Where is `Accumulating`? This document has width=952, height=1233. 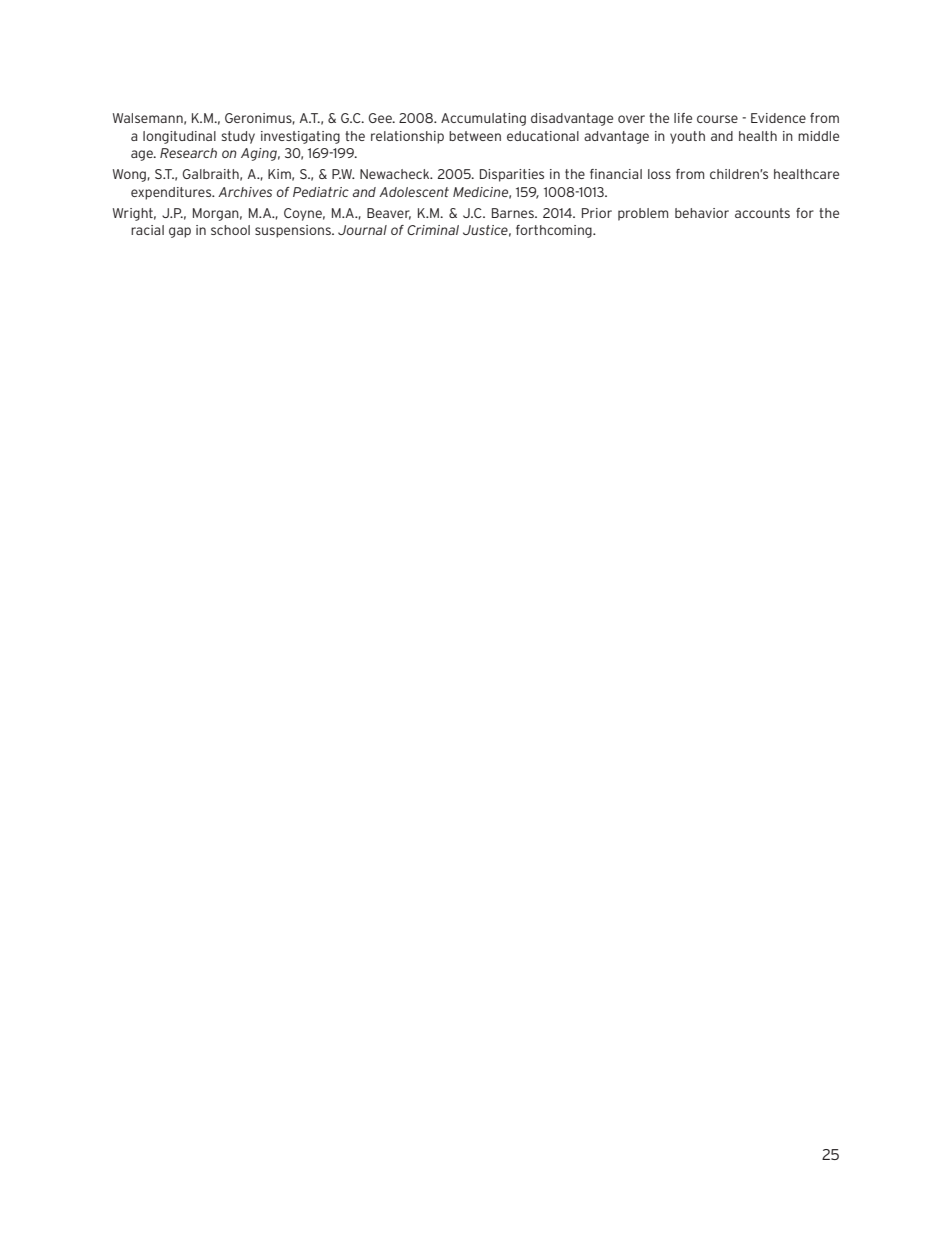
Accumulating is located at coordinates (483, 119).
